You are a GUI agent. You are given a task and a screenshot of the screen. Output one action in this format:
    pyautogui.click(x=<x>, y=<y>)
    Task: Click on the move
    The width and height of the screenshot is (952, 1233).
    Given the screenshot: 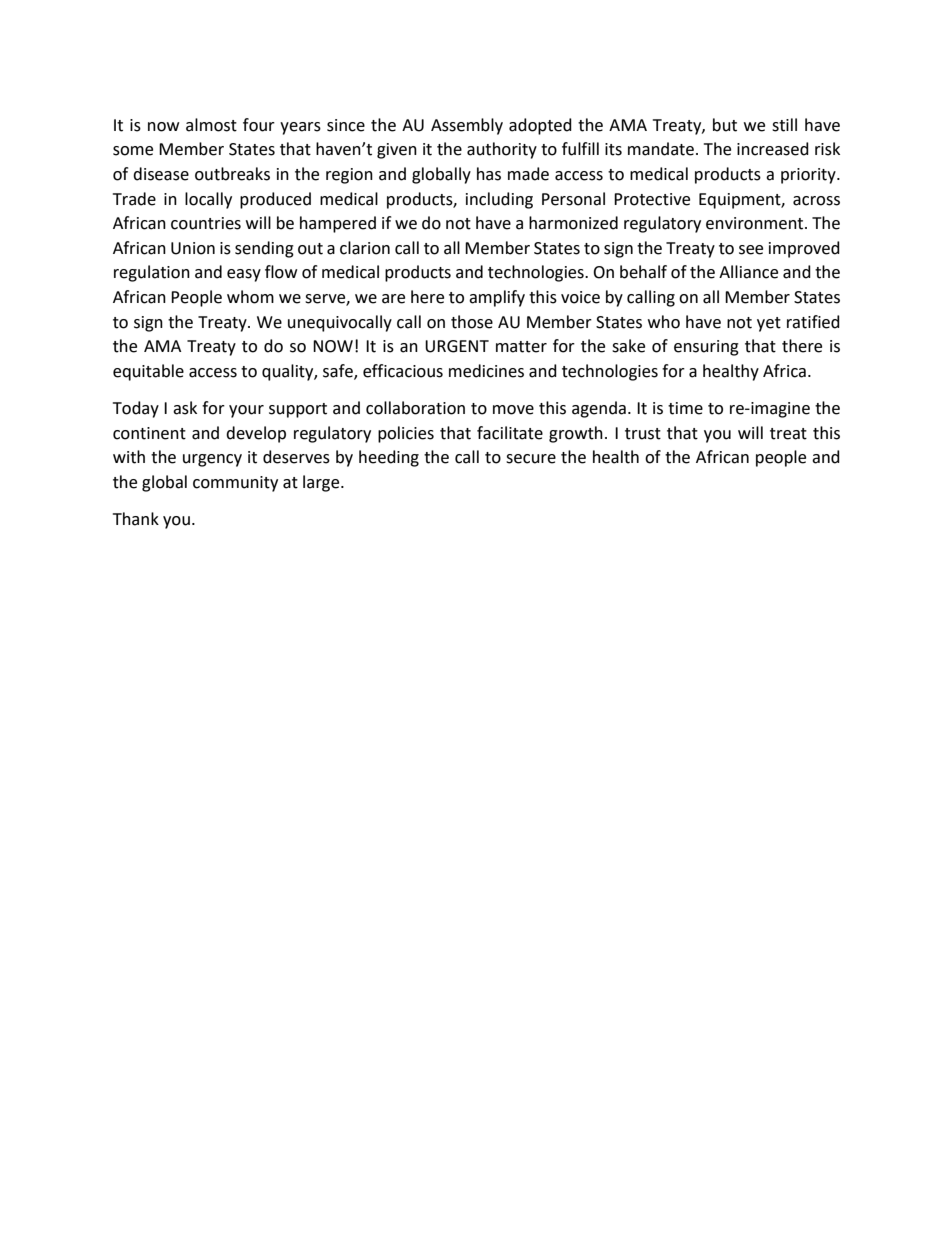 What is the action you would take?
    pyautogui.click(x=513, y=410)
